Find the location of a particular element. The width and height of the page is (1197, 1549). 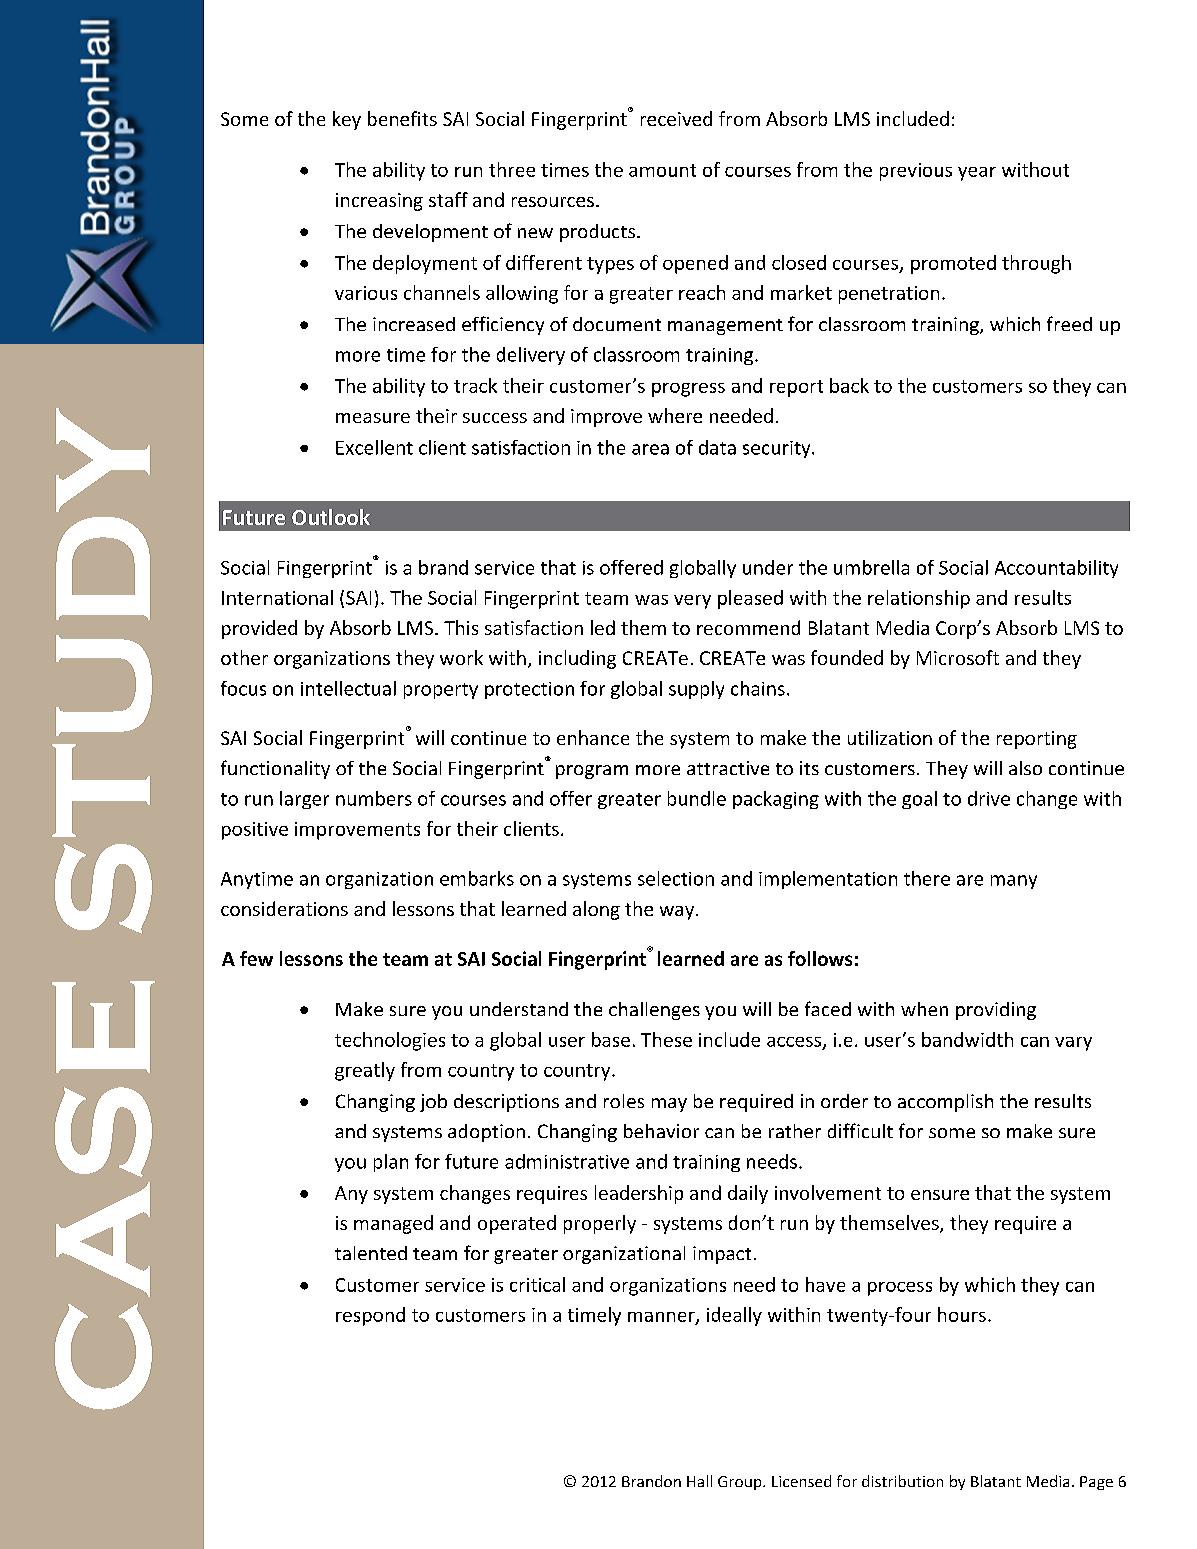

drive is located at coordinates (989, 798).
